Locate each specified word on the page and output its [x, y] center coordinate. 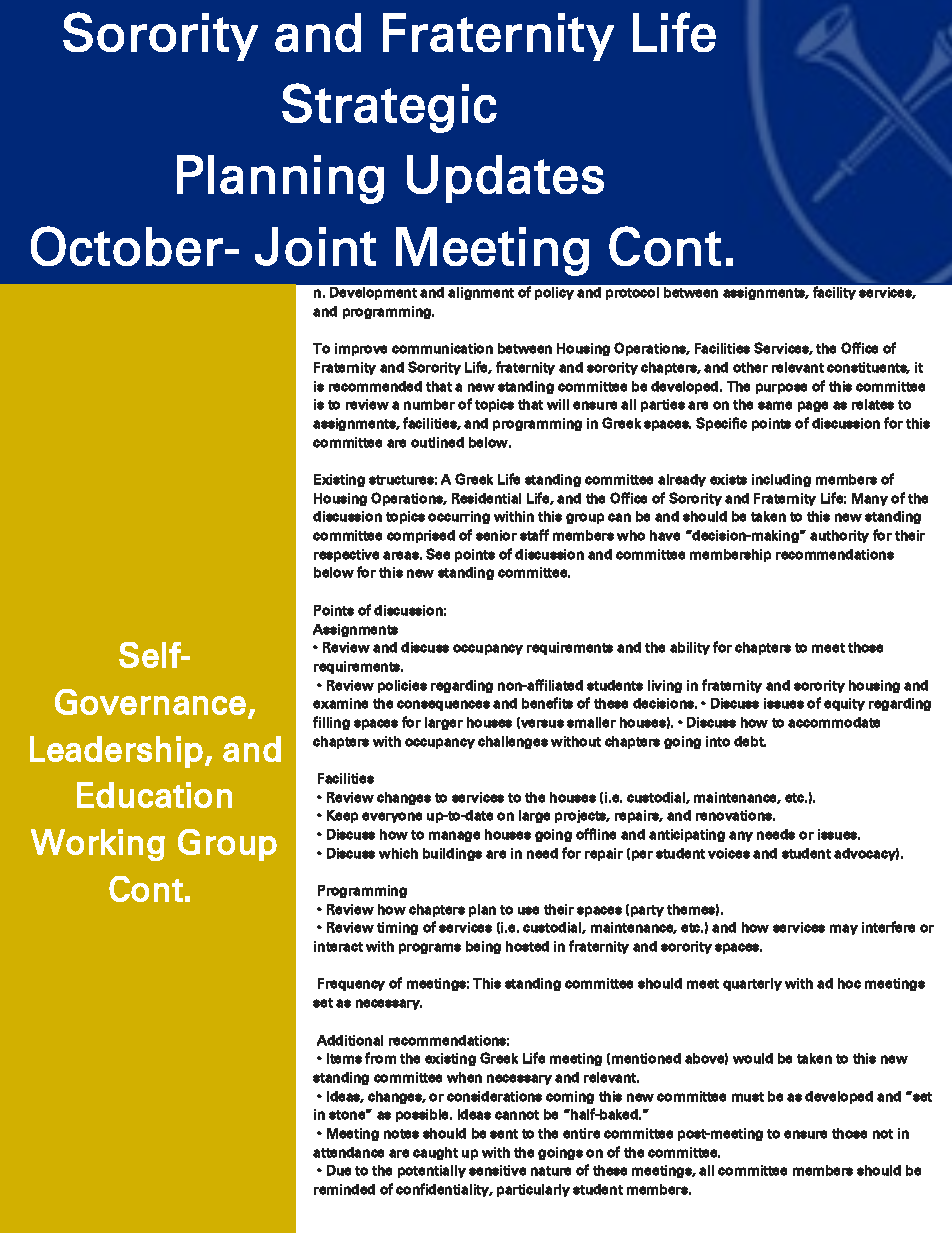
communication [442, 348]
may [844, 929]
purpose [781, 388]
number [429, 404]
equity [844, 704]
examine [340, 703]
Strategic [389, 108]
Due [339, 1170]
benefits [547, 703]
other [750, 367]
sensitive [497, 1170]
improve [361, 349]
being [483, 947]
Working [98, 845]
